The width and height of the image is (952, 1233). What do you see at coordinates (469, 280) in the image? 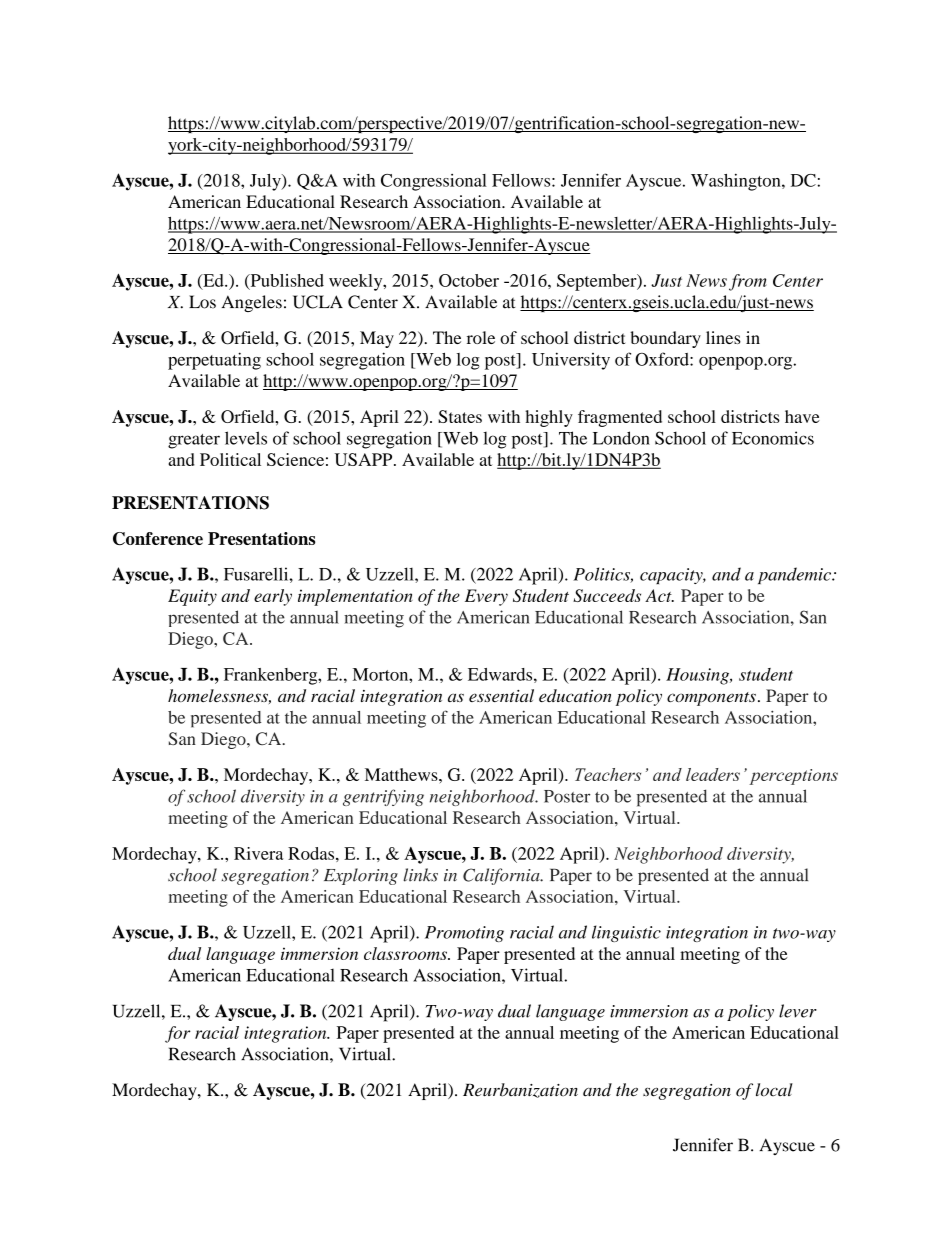
I see `October` at bounding box center [469, 280].
